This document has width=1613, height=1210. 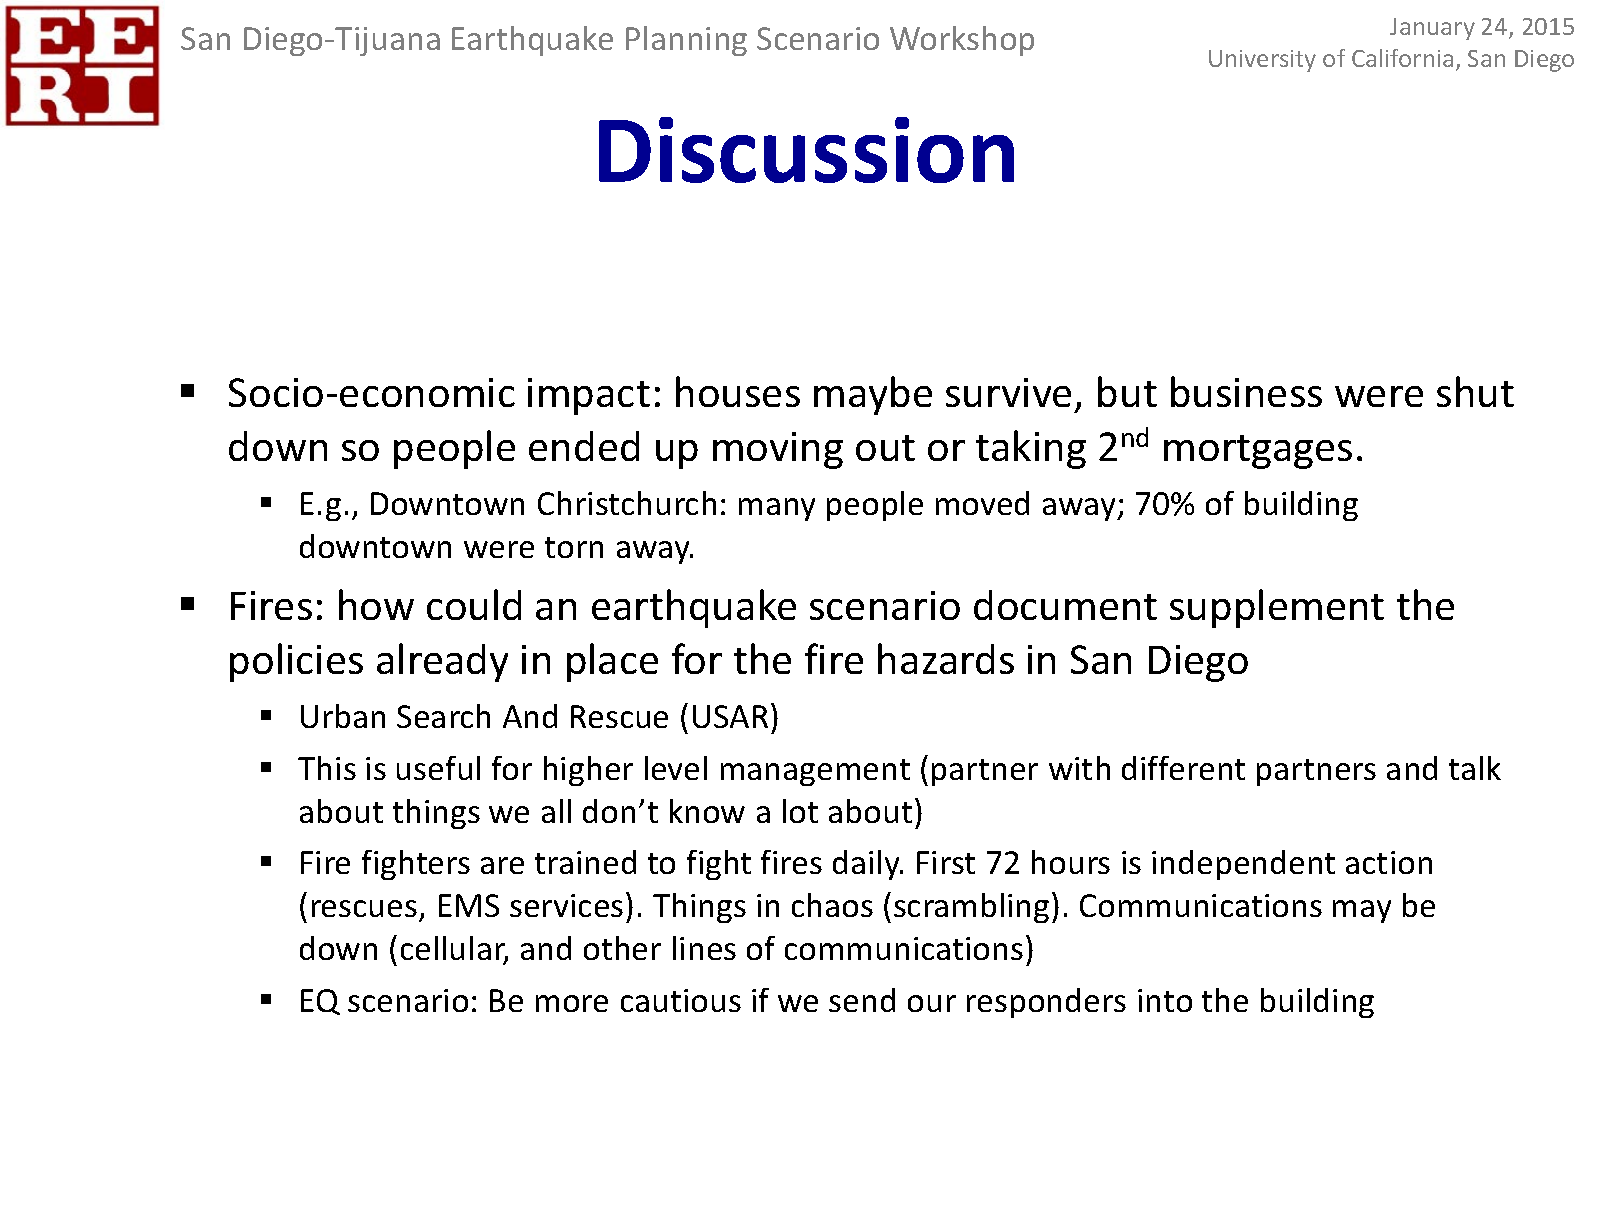 I want to click on mortgages, so click(x=1258, y=452).
